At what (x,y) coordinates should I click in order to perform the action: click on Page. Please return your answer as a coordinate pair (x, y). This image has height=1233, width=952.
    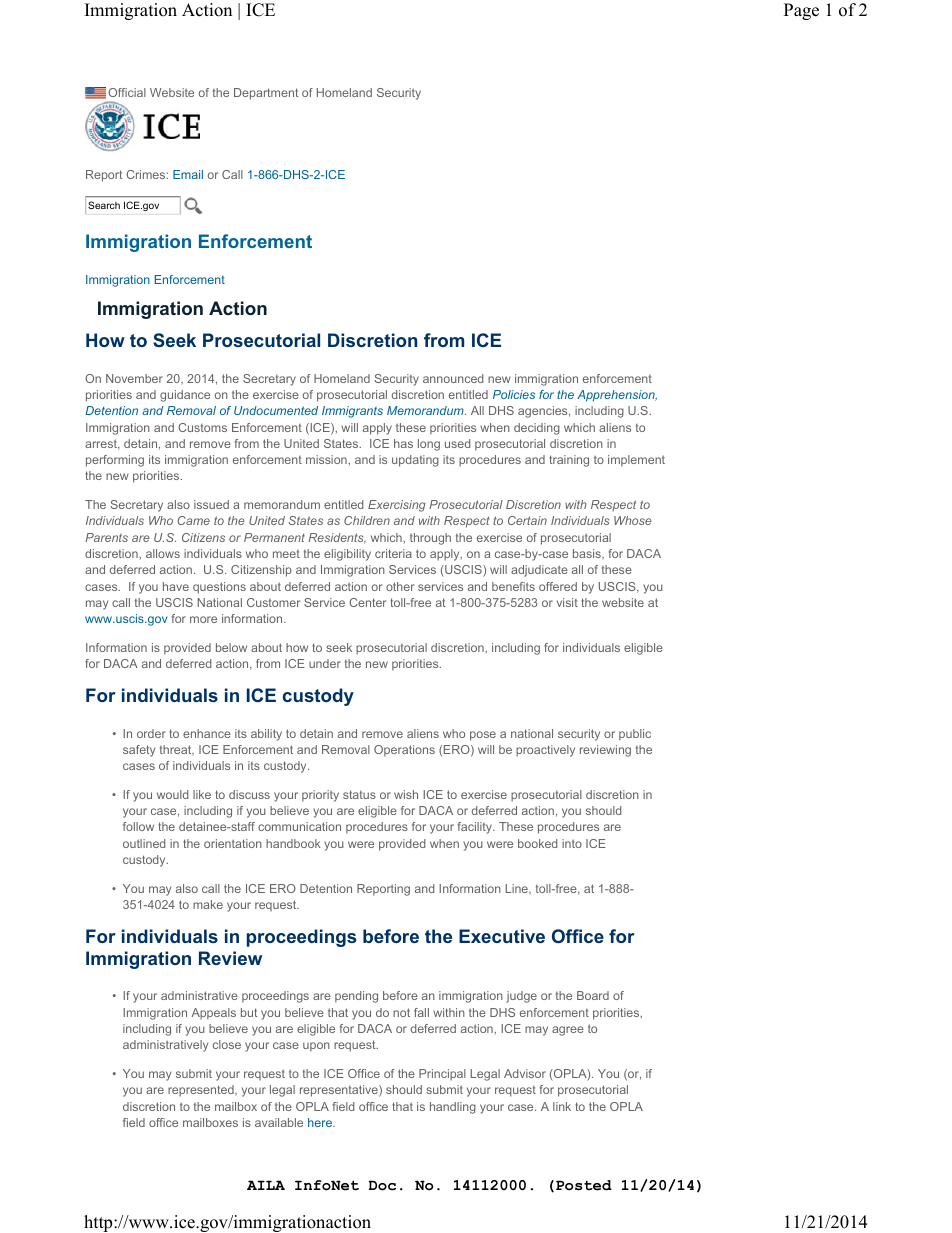
    Looking at the image, I should click on (801, 11).
